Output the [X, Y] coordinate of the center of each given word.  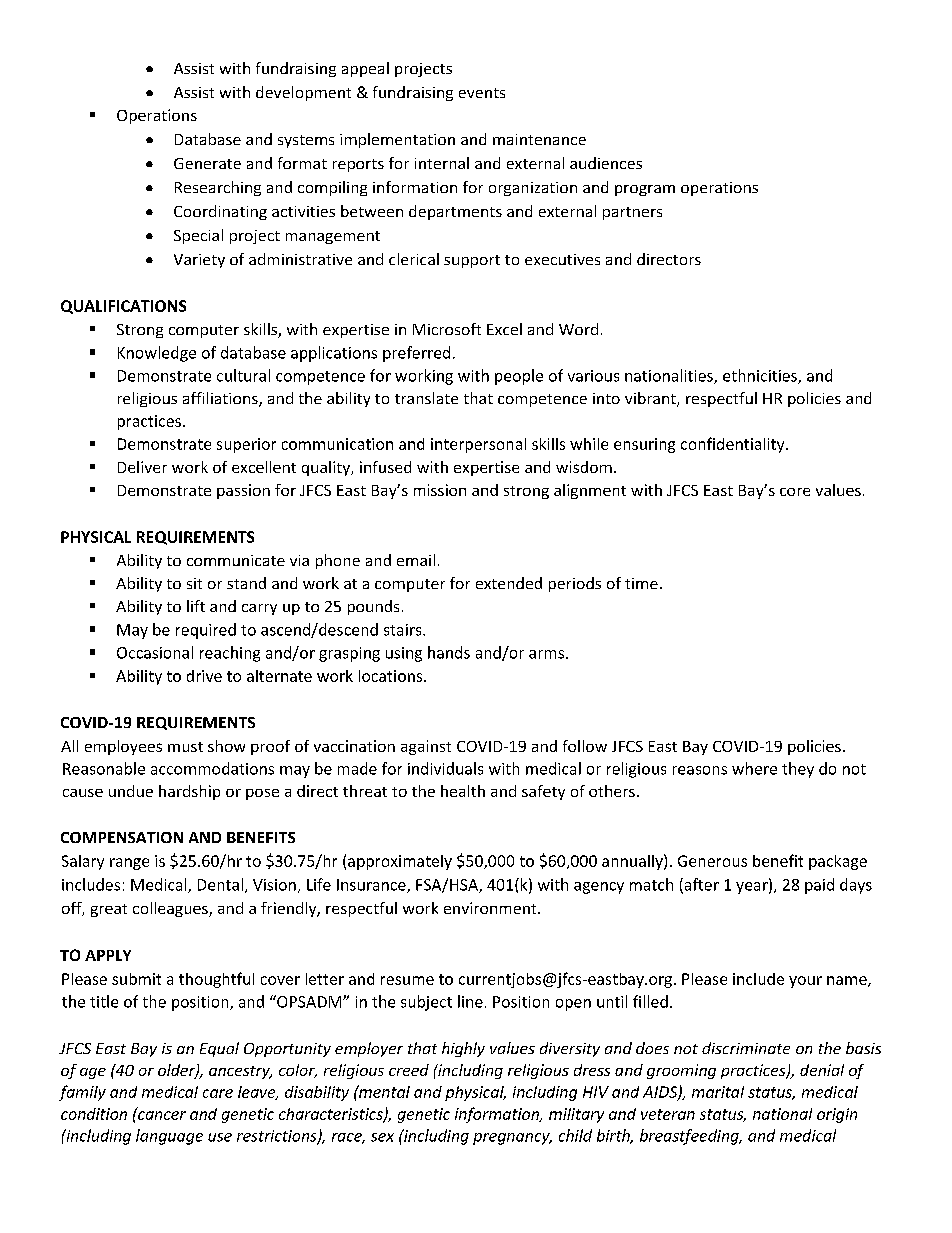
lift [196, 606]
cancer [161, 1114]
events [482, 93]
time [641, 583]
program [645, 190]
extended [509, 583]
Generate [207, 163]
